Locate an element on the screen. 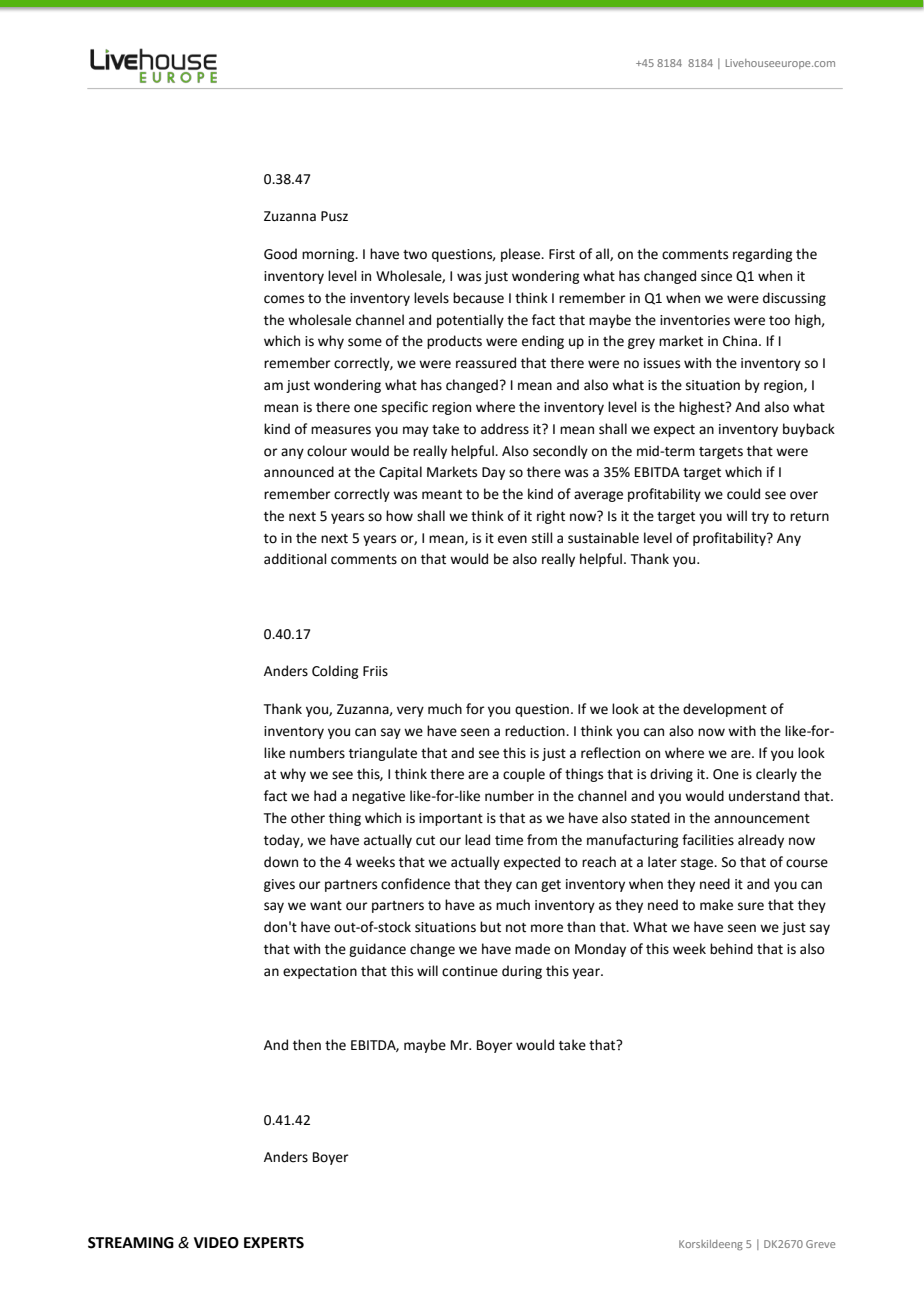 The image size is (924, 1308). because is located at coordinates (478, 298).
